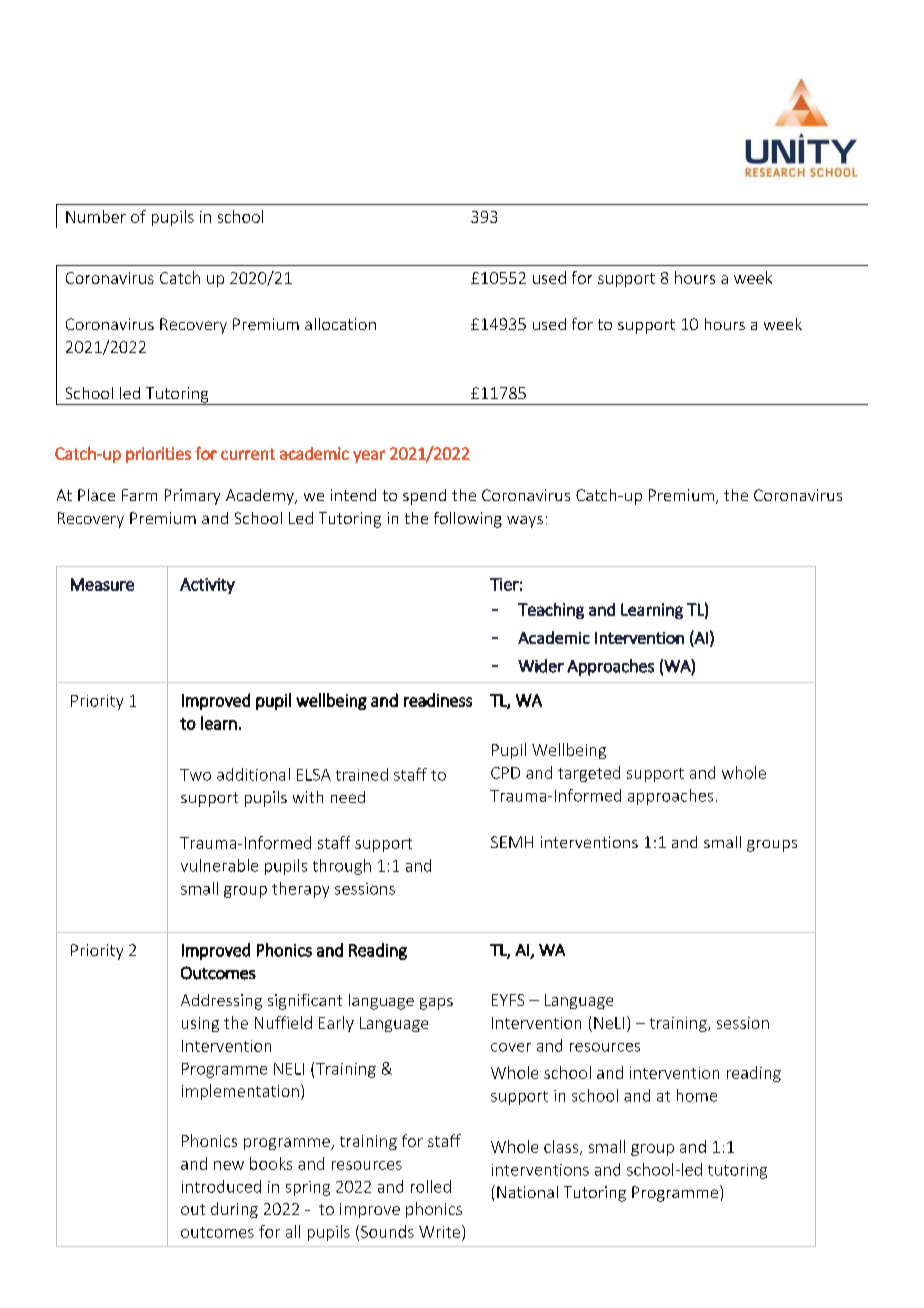 The width and height of the screenshot is (924, 1308). Describe the element at coordinates (697, 1095) in the screenshot. I see `home` at that location.
